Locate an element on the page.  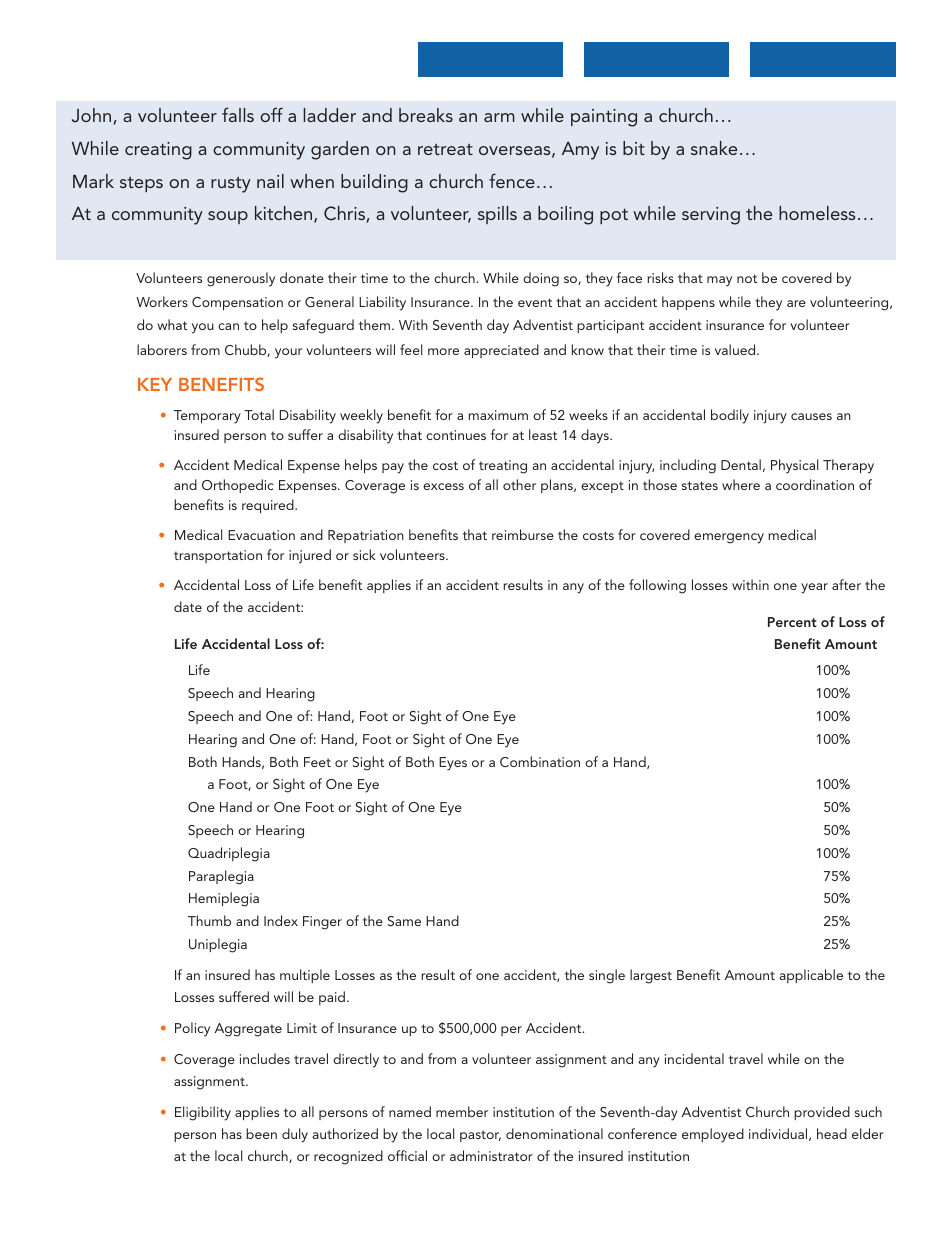
applicable is located at coordinates (811, 976).
